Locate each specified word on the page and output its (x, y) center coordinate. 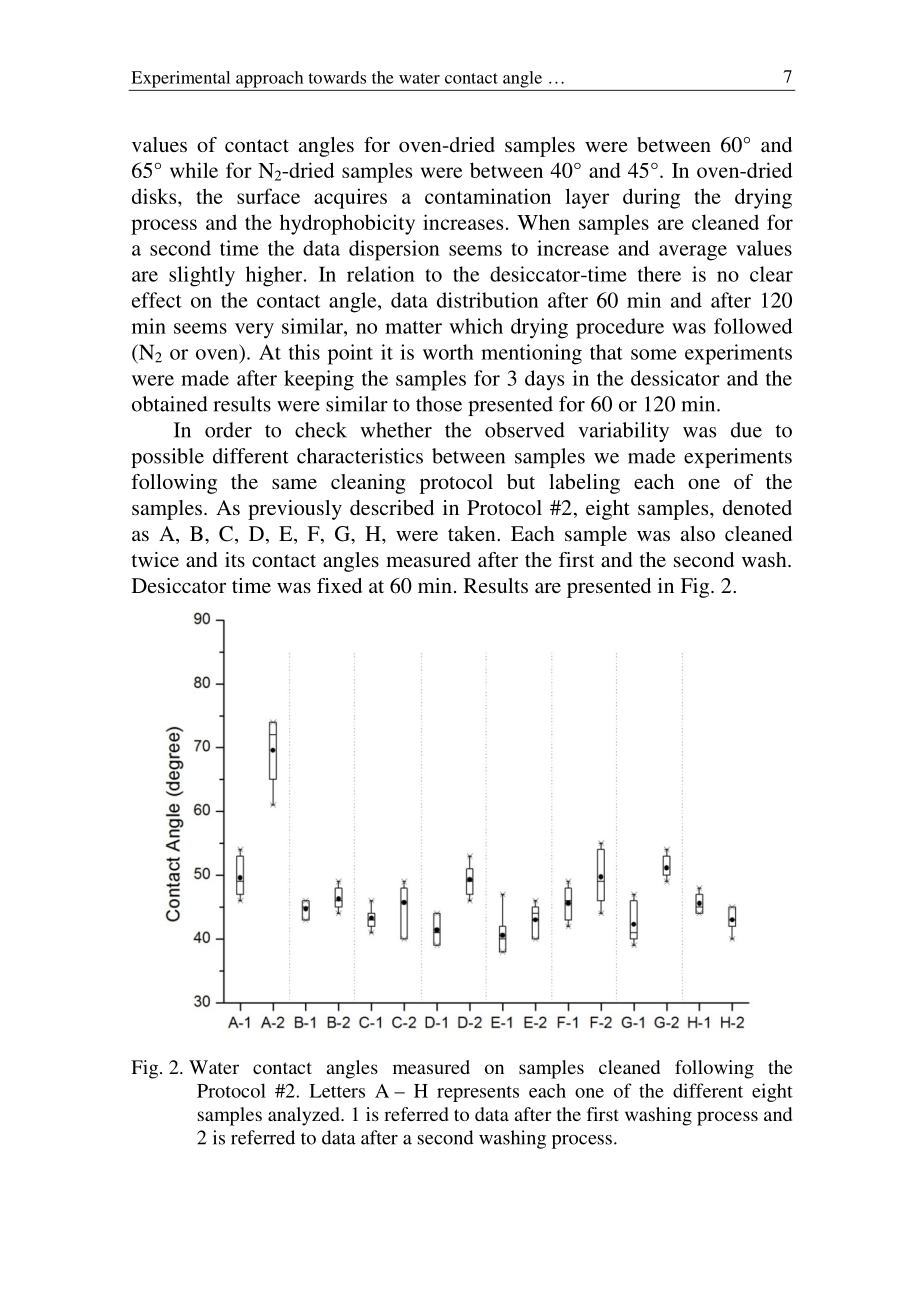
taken (473, 533)
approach (269, 79)
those (439, 404)
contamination (488, 196)
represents (478, 1094)
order (228, 430)
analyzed (305, 1116)
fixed (339, 585)
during (651, 198)
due (746, 430)
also (698, 533)
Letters (337, 1091)
